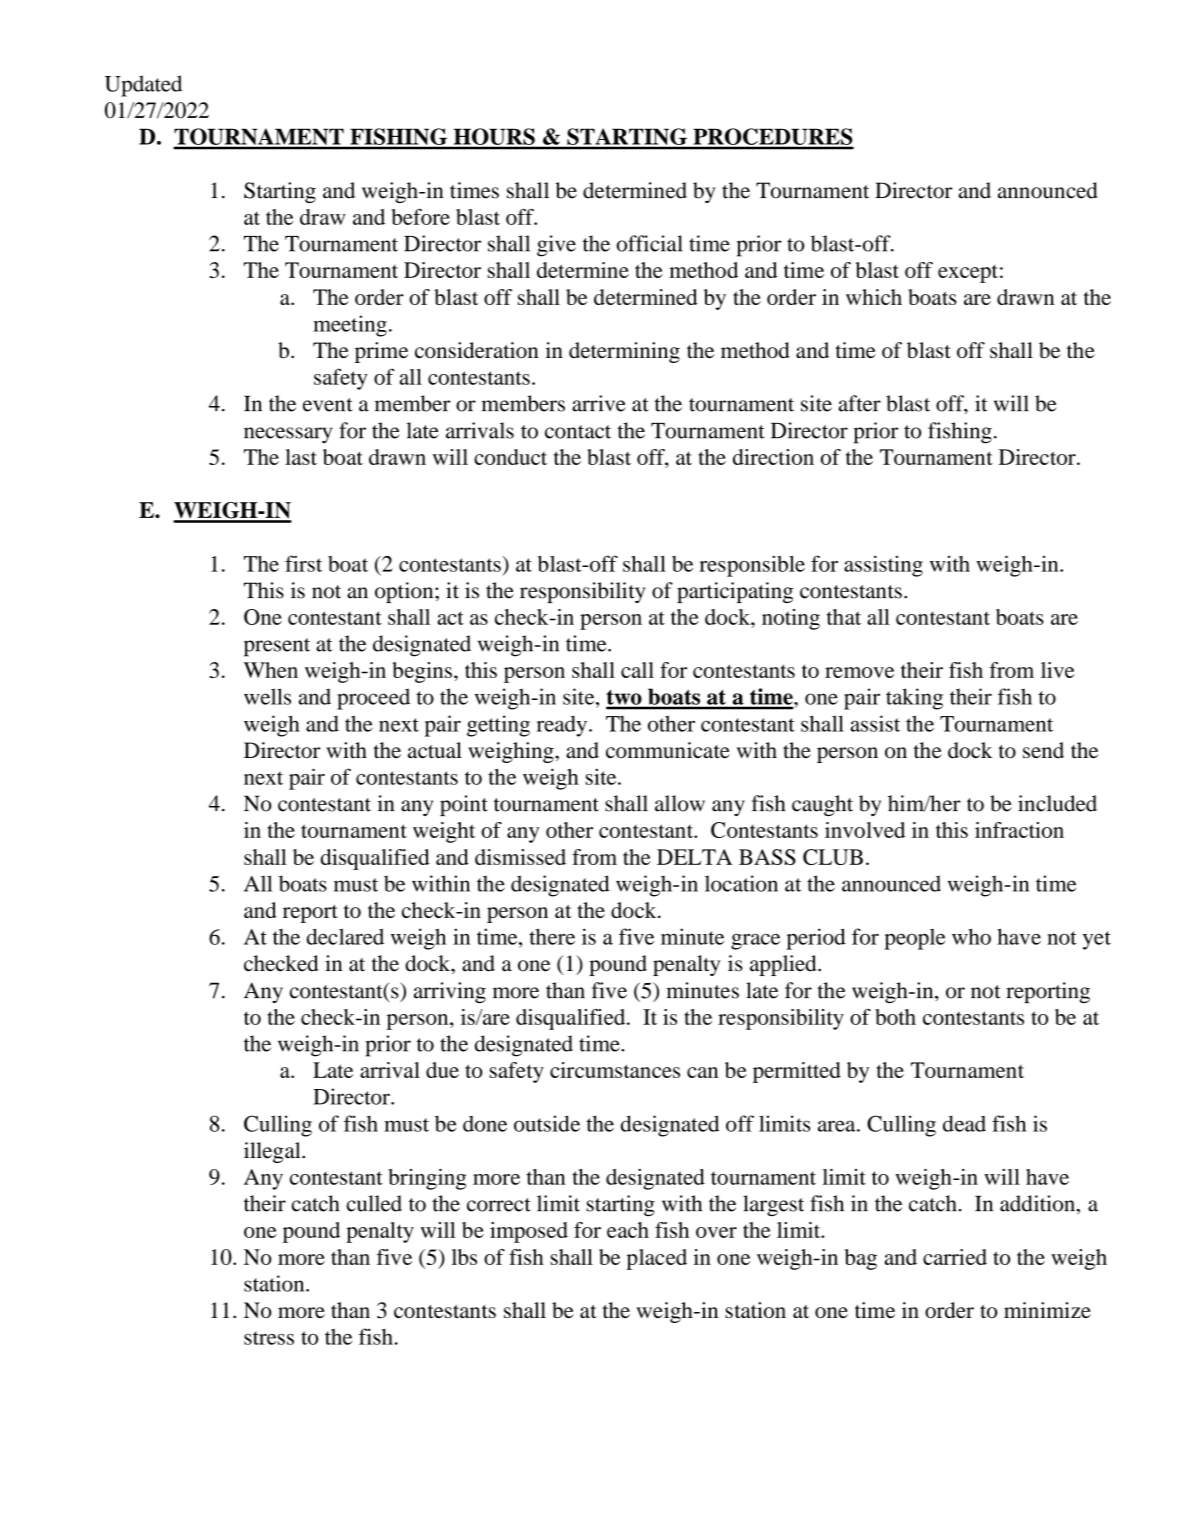 The height and width of the document is (1530, 1182). What do you see at coordinates (968, 273) in the document?
I see `except` at bounding box center [968, 273].
